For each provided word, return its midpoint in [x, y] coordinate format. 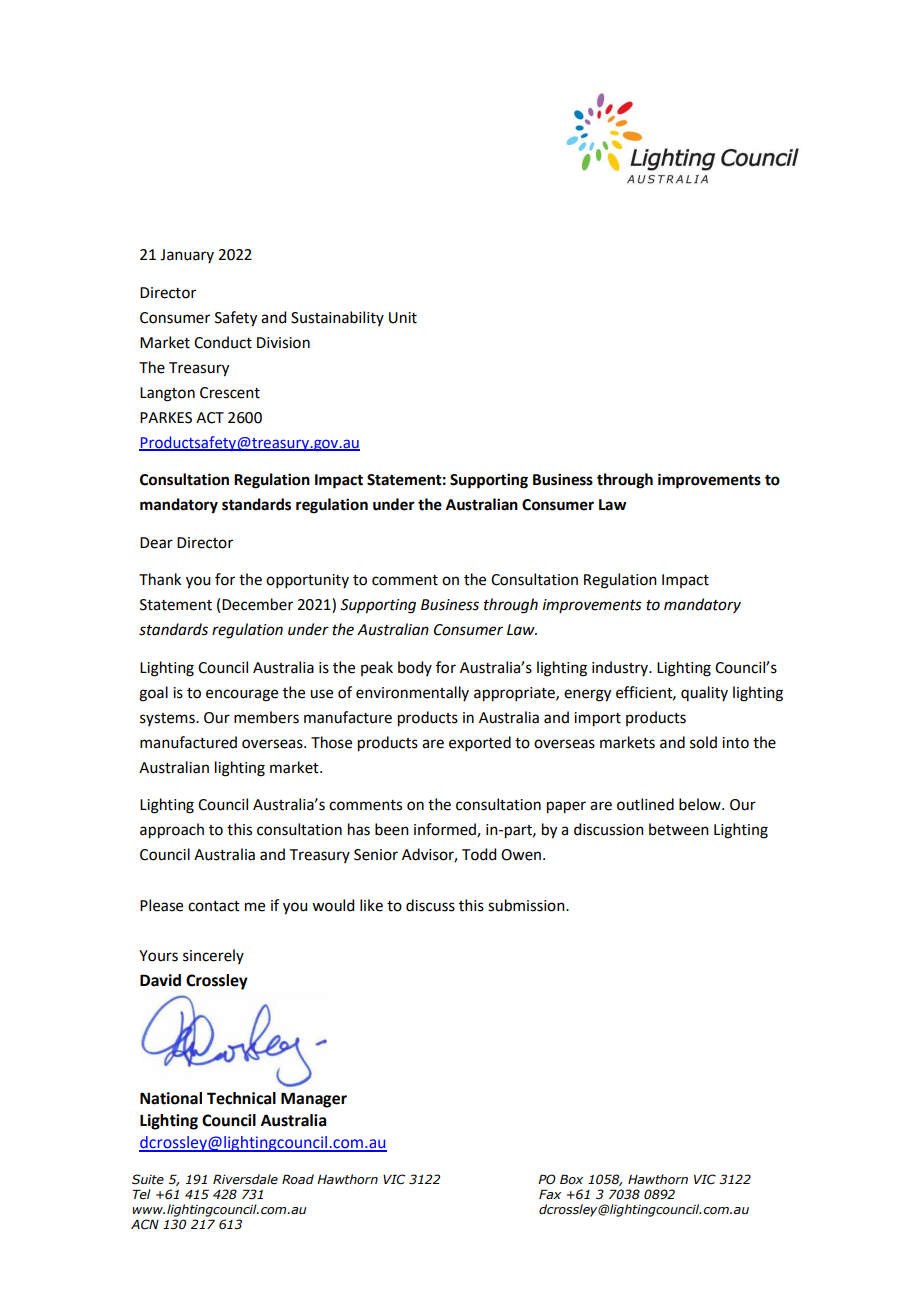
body [415, 668]
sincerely [213, 956]
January [187, 256]
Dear [156, 543]
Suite [148, 1179]
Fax [550, 1194]
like [371, 905]
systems [168, 719]
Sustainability [337, 318]
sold [703, 742]
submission [527, 905]
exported [480, 743]
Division [283, 343]
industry [621, 668]
